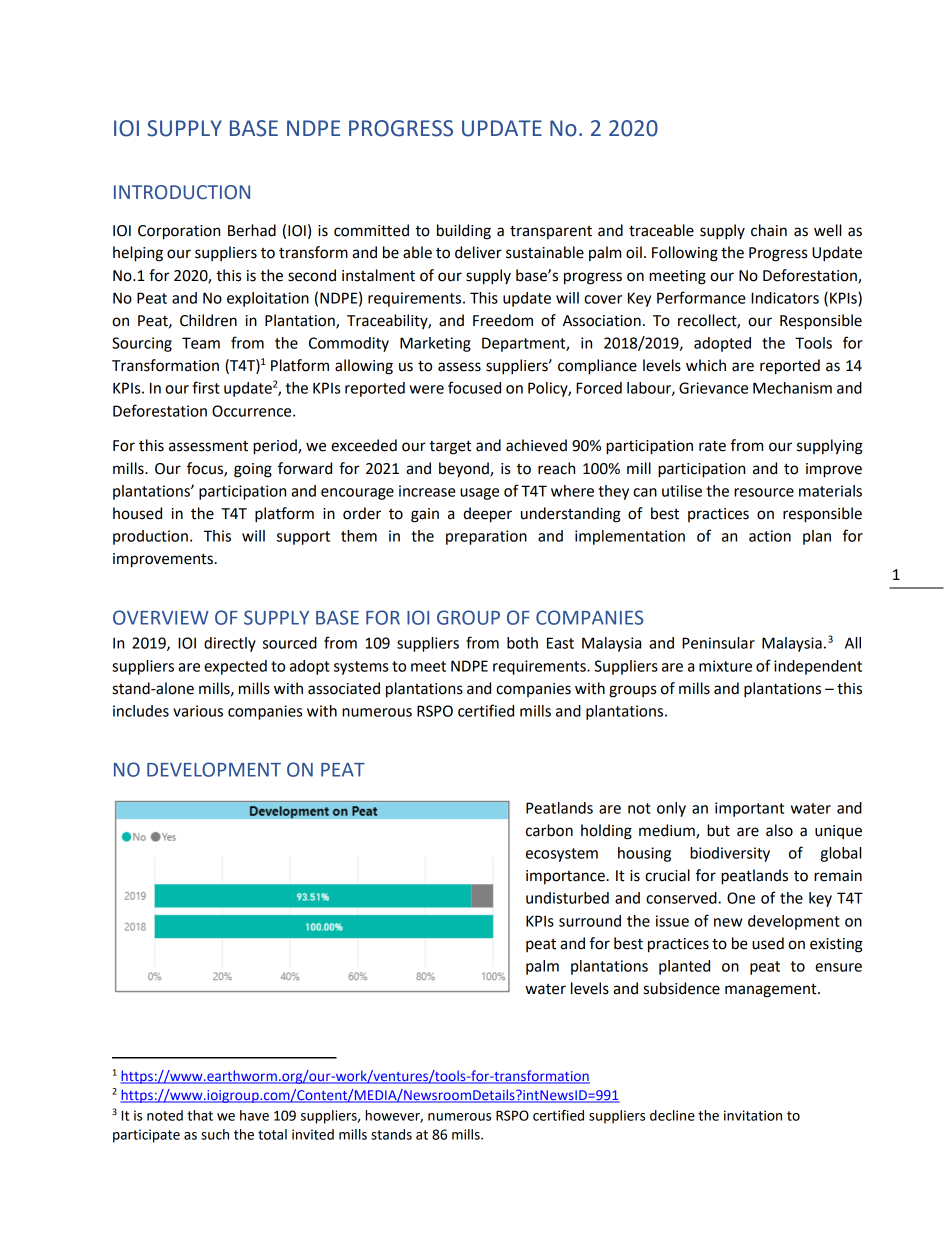 The image size is (952, 1233). I want to click on OVERVIEW, so click(161, 617).
